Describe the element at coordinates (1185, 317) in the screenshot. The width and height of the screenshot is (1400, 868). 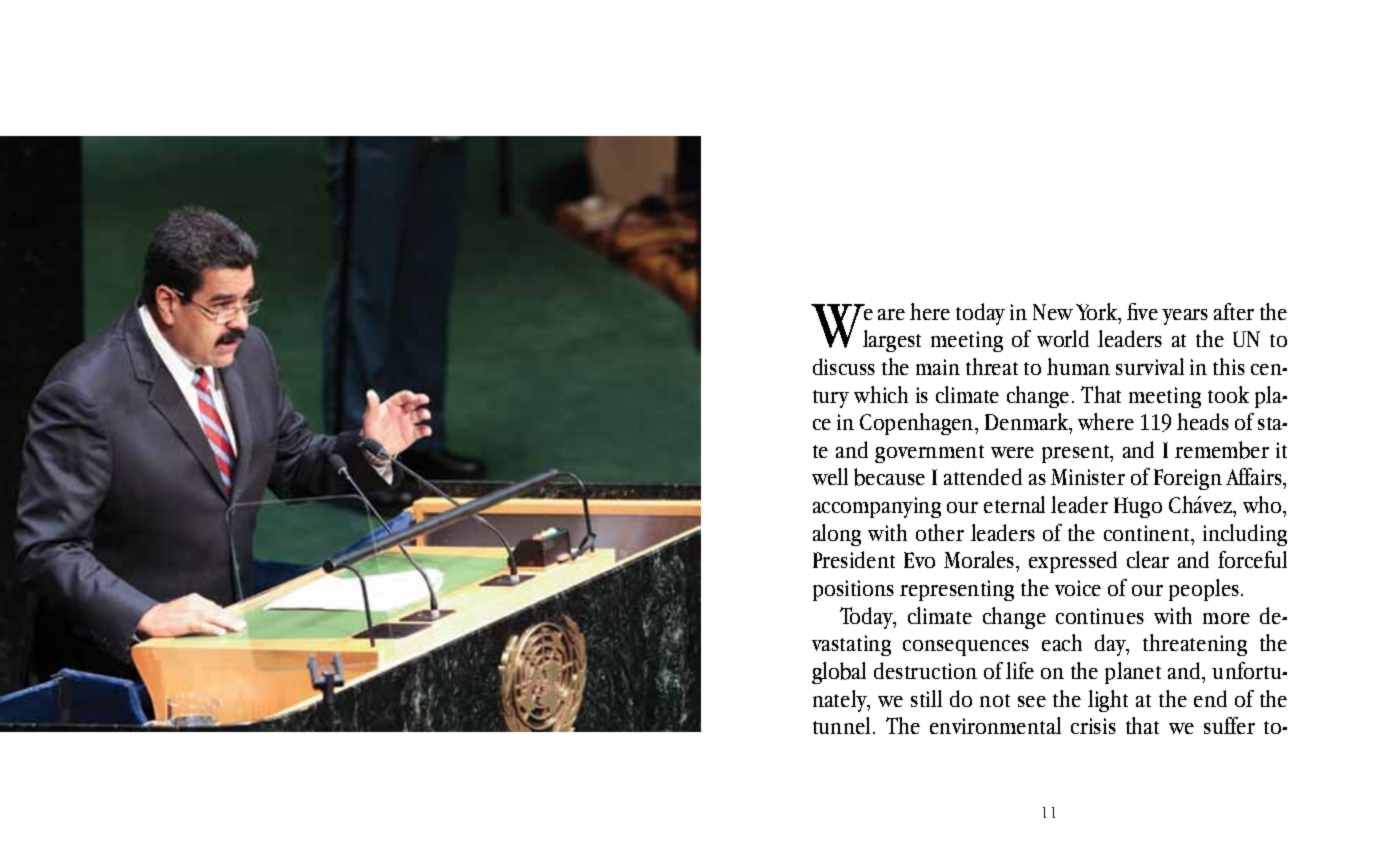
I see `years` at that location.
